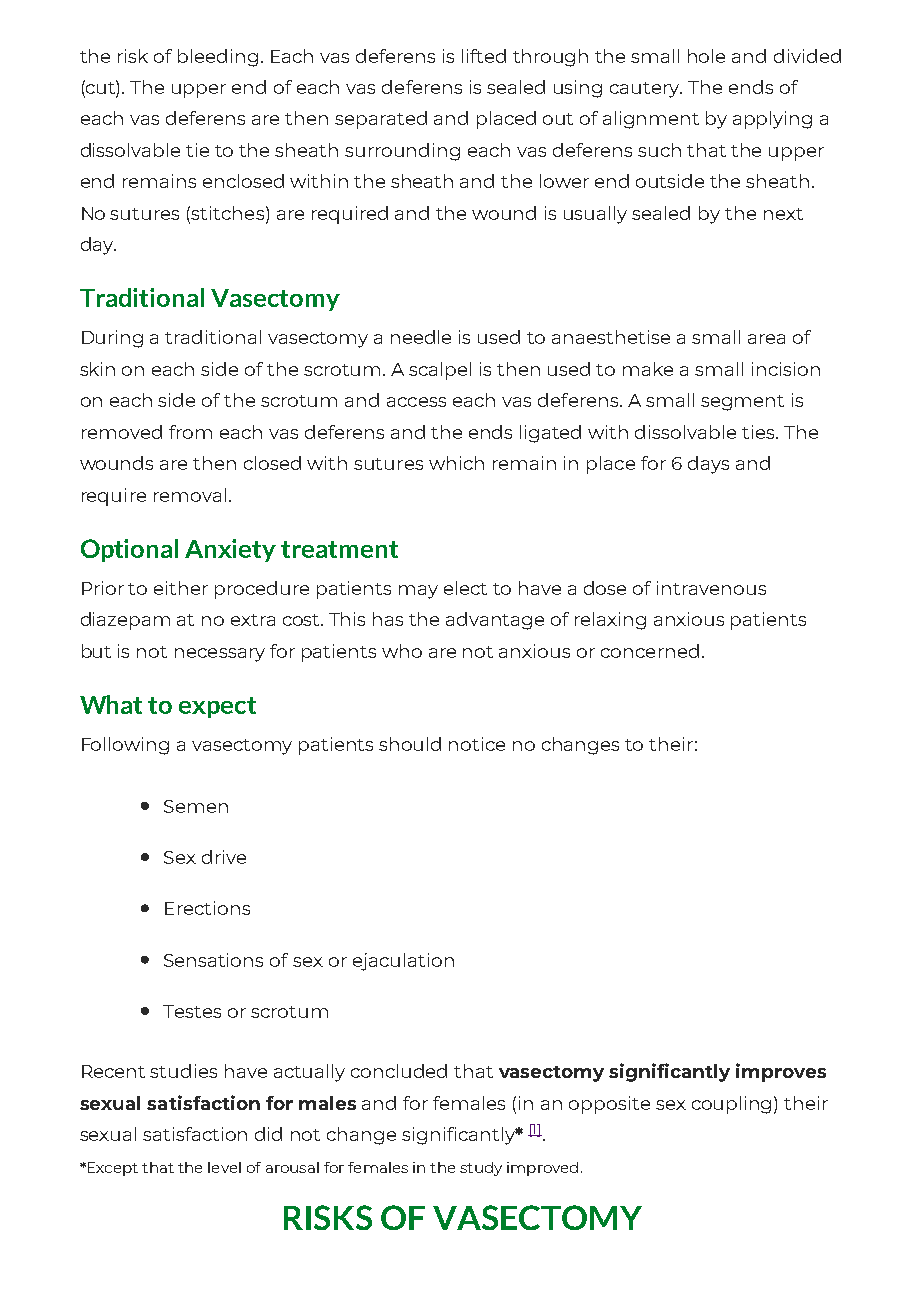 The image size is (924, 1308). I want to click on area, so click(766, 339).
